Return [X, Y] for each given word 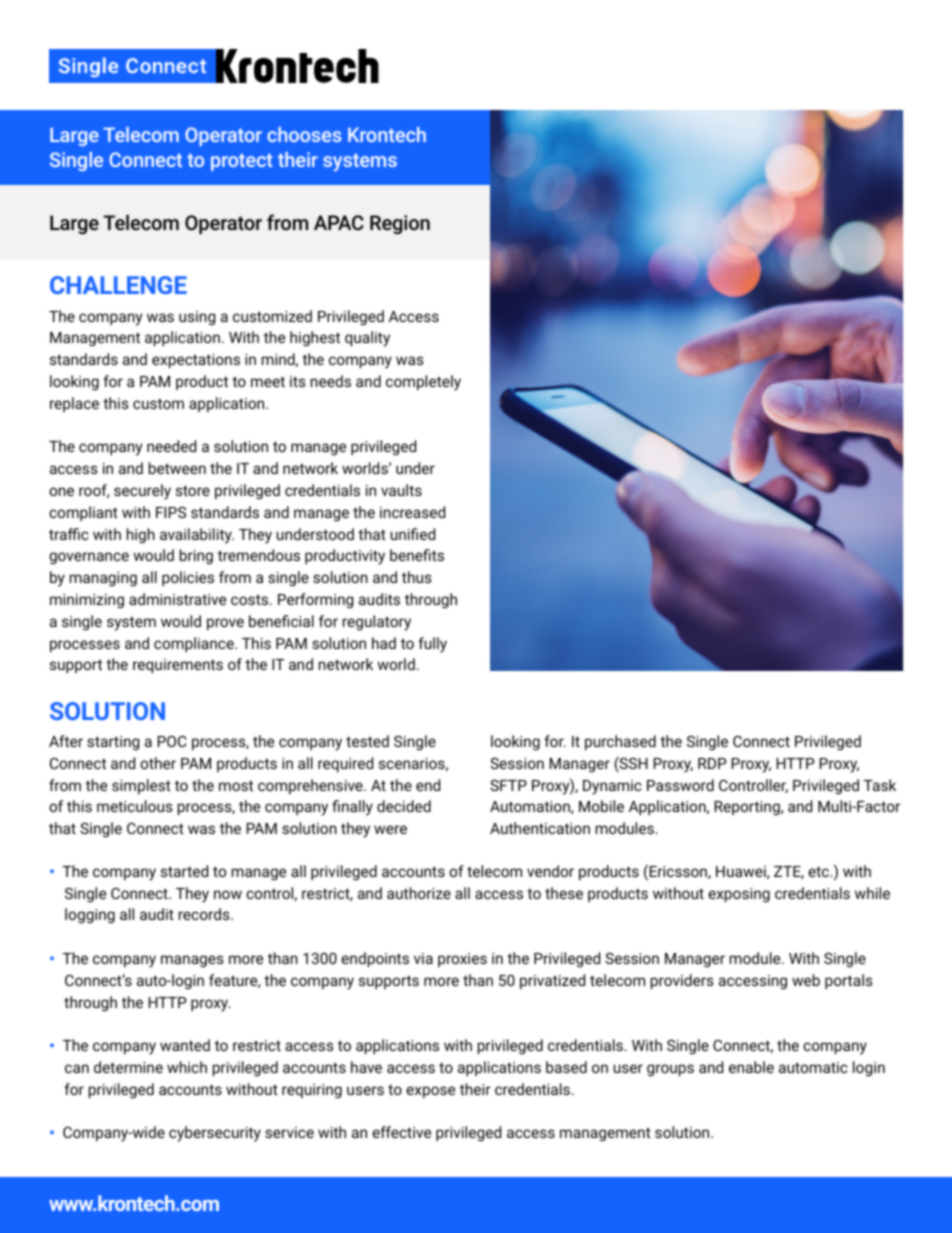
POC [171, 741]
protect [242, 162]
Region [400, 224]
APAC [339, 222]
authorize [419, 893]
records [205, 914]
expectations [196, 361]
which [187, 1067]
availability [197, 536]
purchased [620, 742]
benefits [417, 555]
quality [367, 339]
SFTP [508, 785]
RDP [712, 763]
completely [423, 383]
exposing [739, 895]
